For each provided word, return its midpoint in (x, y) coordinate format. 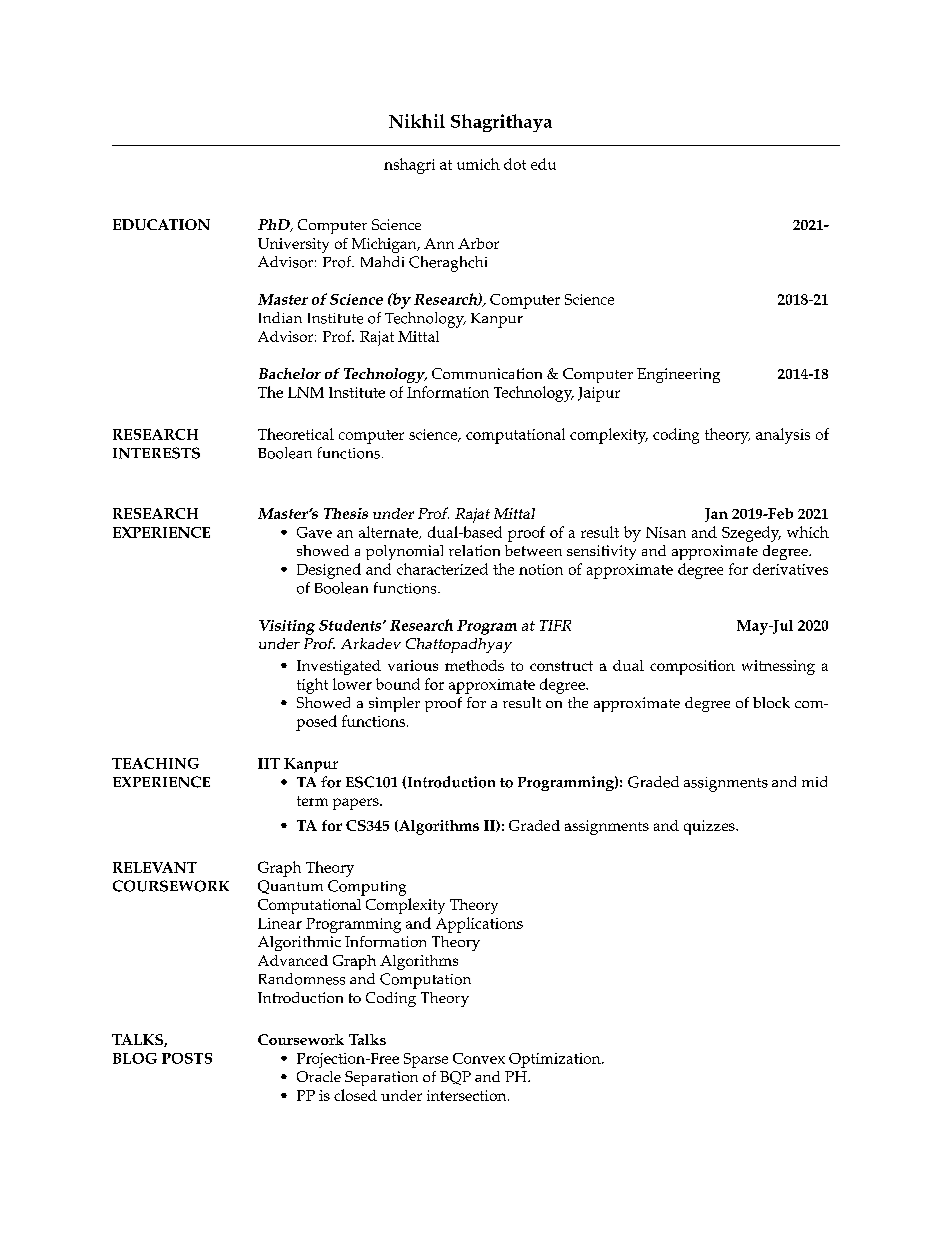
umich (478, 164)
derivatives (790, 569)
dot (515, 164)
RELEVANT (155, 867)
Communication (487, 373)
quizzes (710, 827)
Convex (479, 1058)
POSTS (187, 1058)
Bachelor (290, 373)
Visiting (287, 627)
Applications (479, 925)
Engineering (678, 375)
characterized (442, 569)
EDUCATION (161, 224)
